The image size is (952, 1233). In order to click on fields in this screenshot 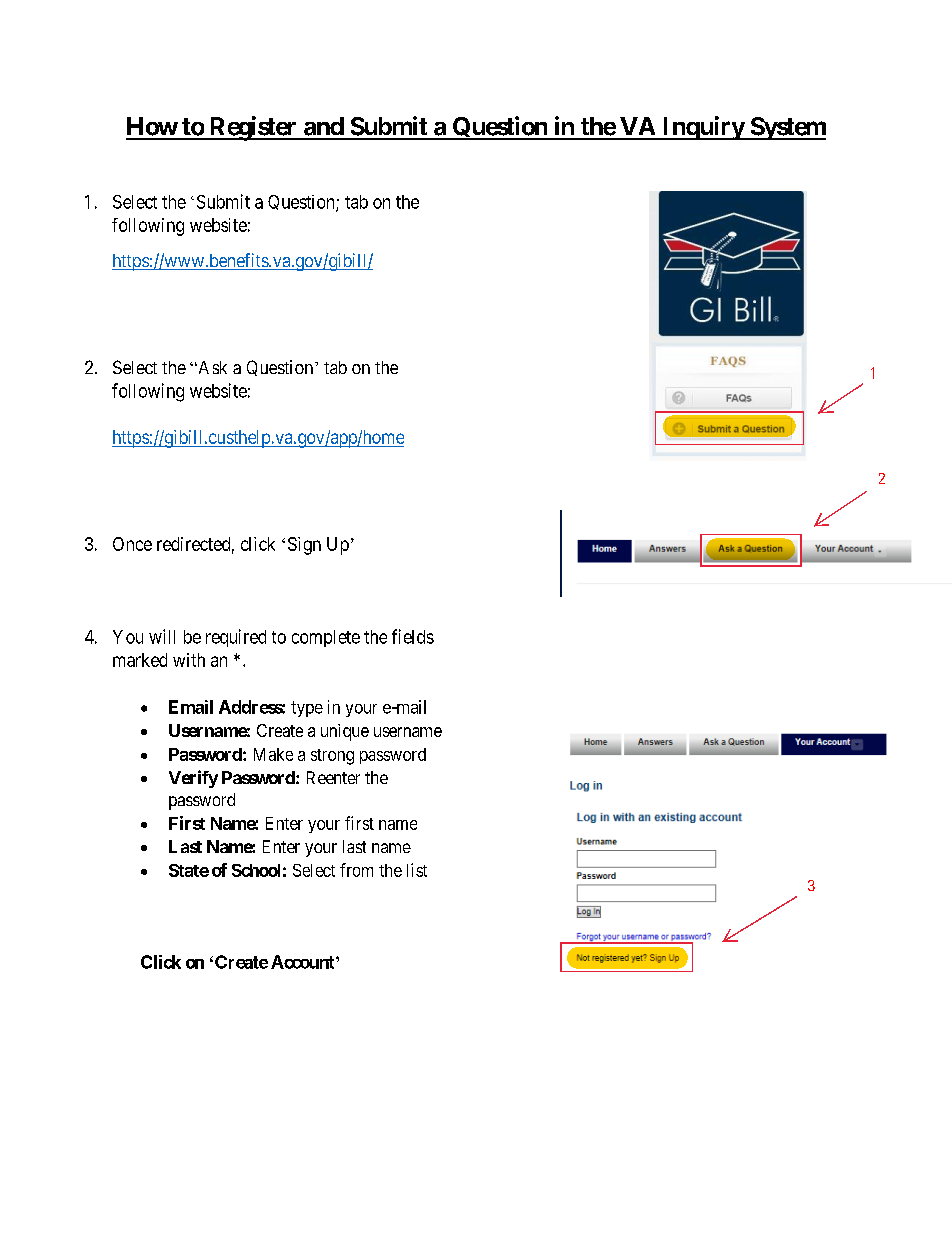, I will do `click(413, 636)`.
